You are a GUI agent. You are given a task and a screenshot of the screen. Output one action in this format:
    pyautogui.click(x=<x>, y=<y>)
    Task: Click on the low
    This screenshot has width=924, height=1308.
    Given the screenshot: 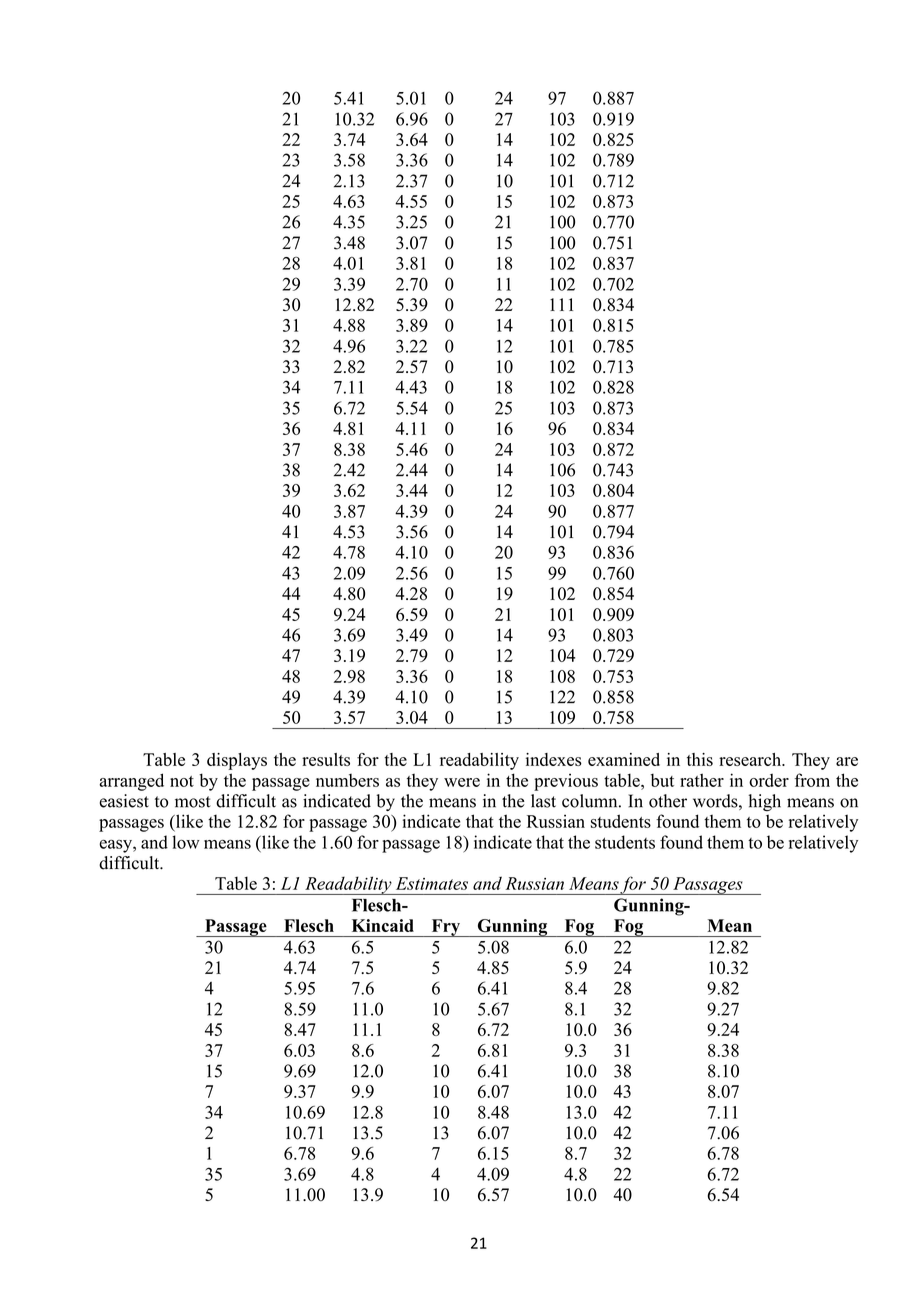 What is the action you would take?
    pyautogui.click(x=186, y=842)
